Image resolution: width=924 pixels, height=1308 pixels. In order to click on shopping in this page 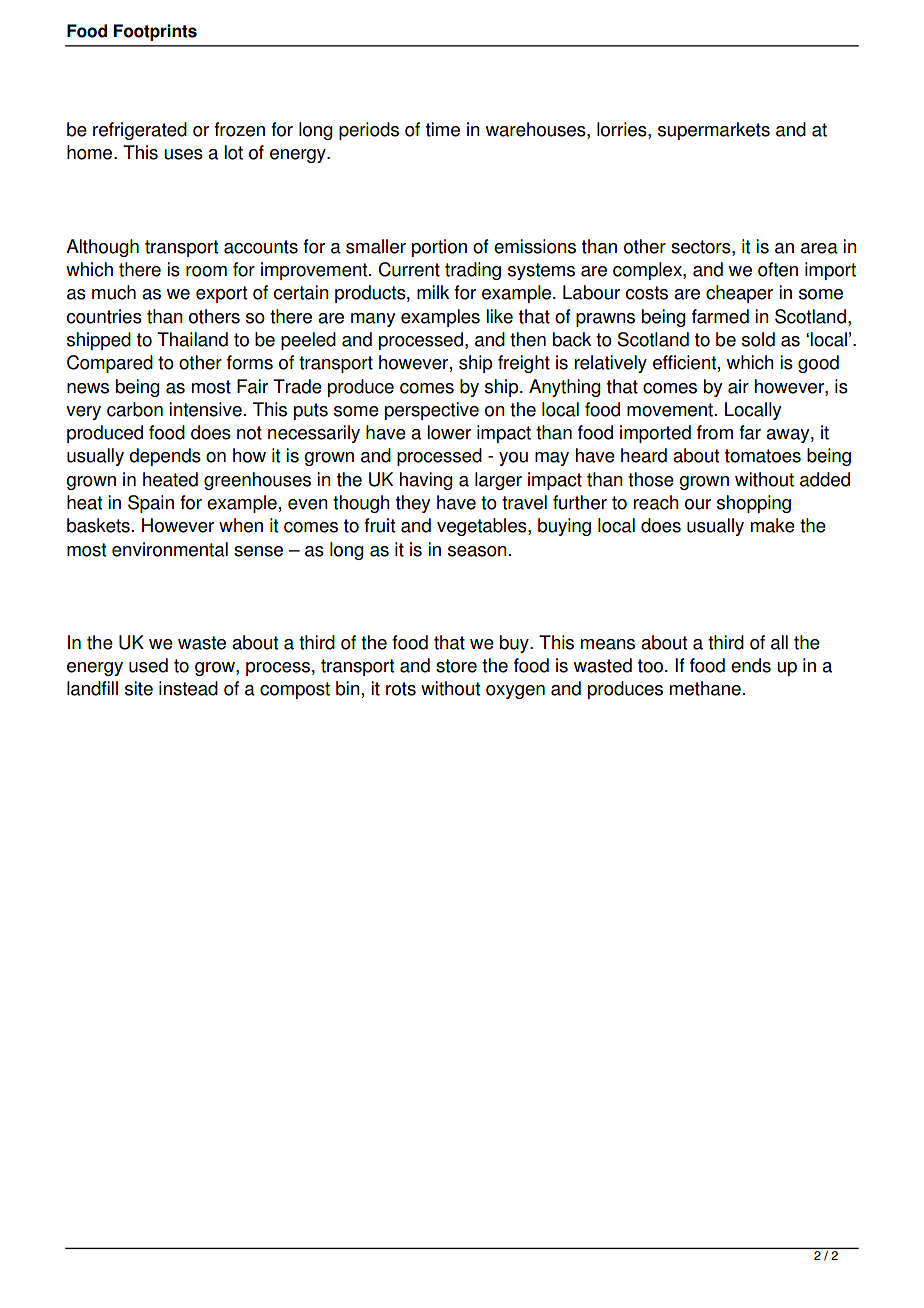, I will do `click(754, 504)`.
